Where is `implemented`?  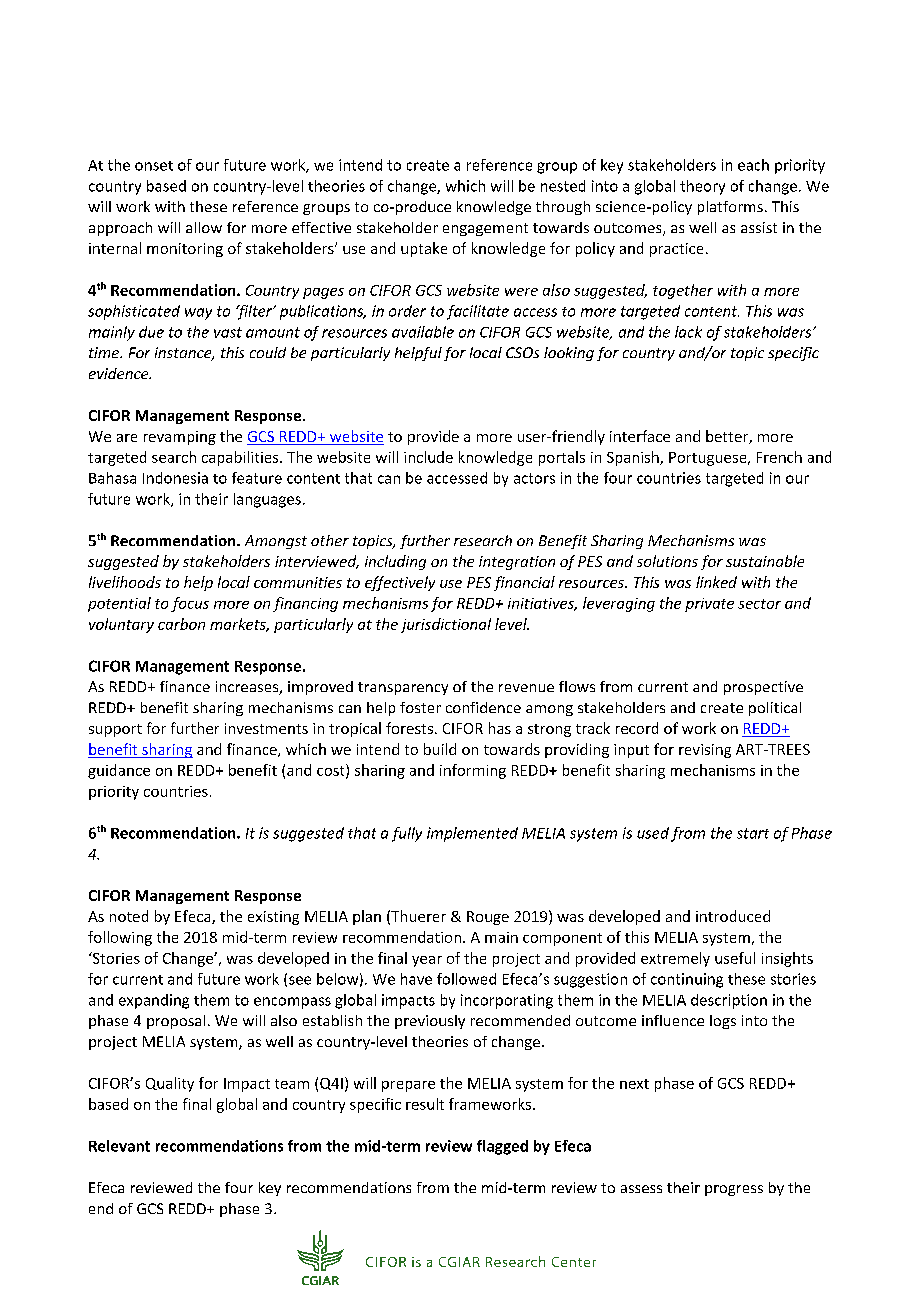
implemented is located at coordinates (472, 834).
